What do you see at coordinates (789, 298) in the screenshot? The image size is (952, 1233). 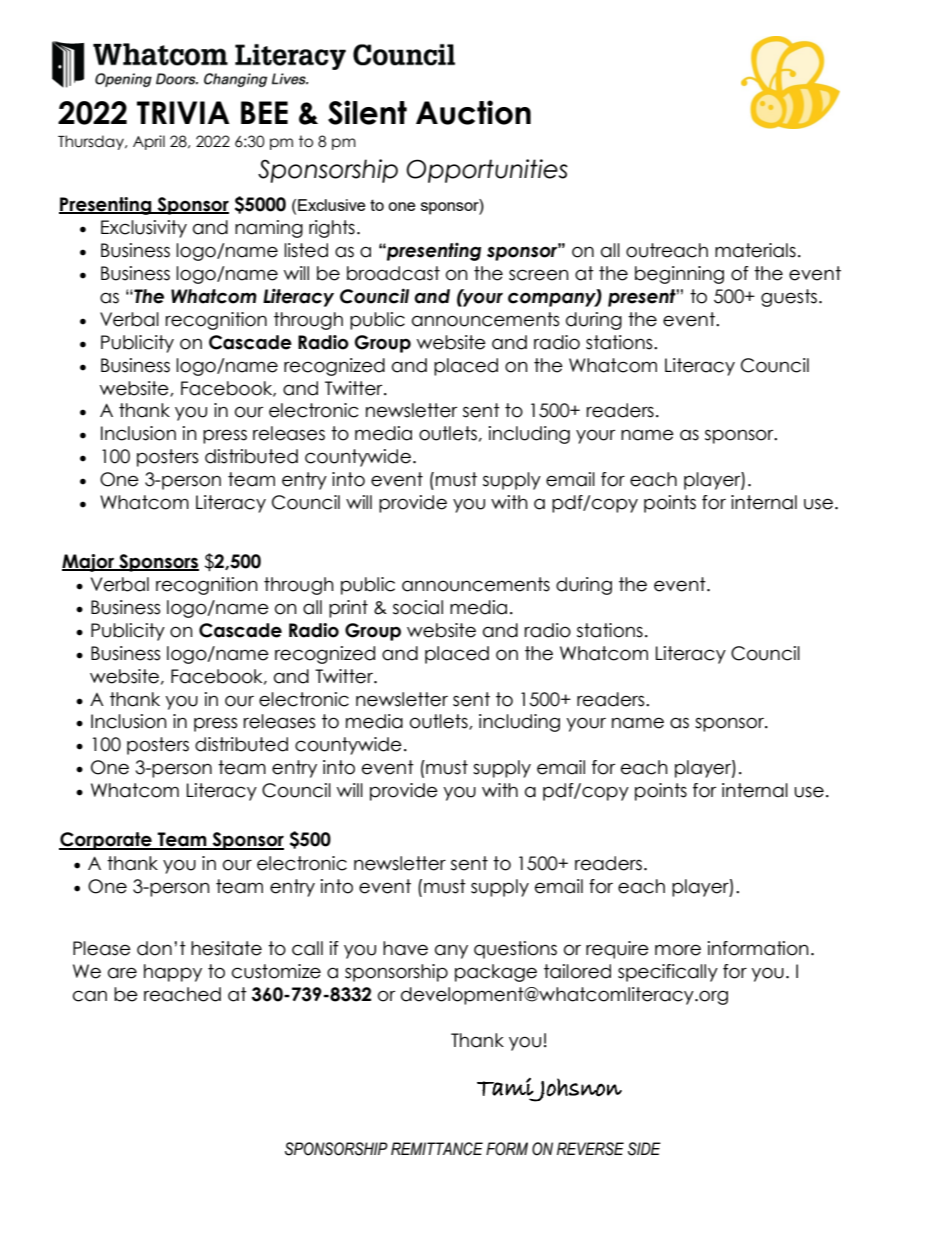 I see `guests` at bounding box center [789, 298].
